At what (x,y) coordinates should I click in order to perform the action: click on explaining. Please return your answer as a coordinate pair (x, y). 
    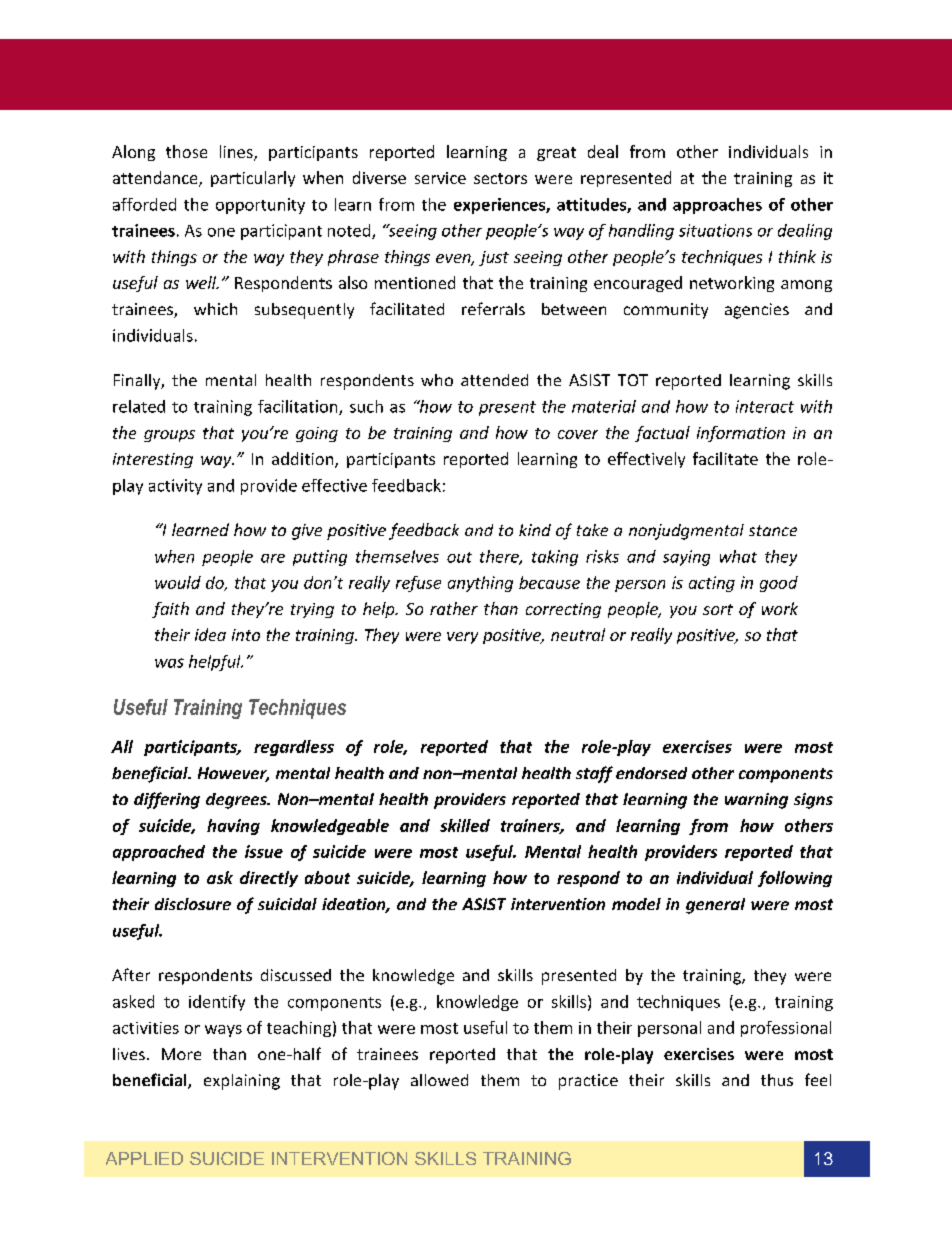
    Looking at the image, I should click on (242, 1082).
